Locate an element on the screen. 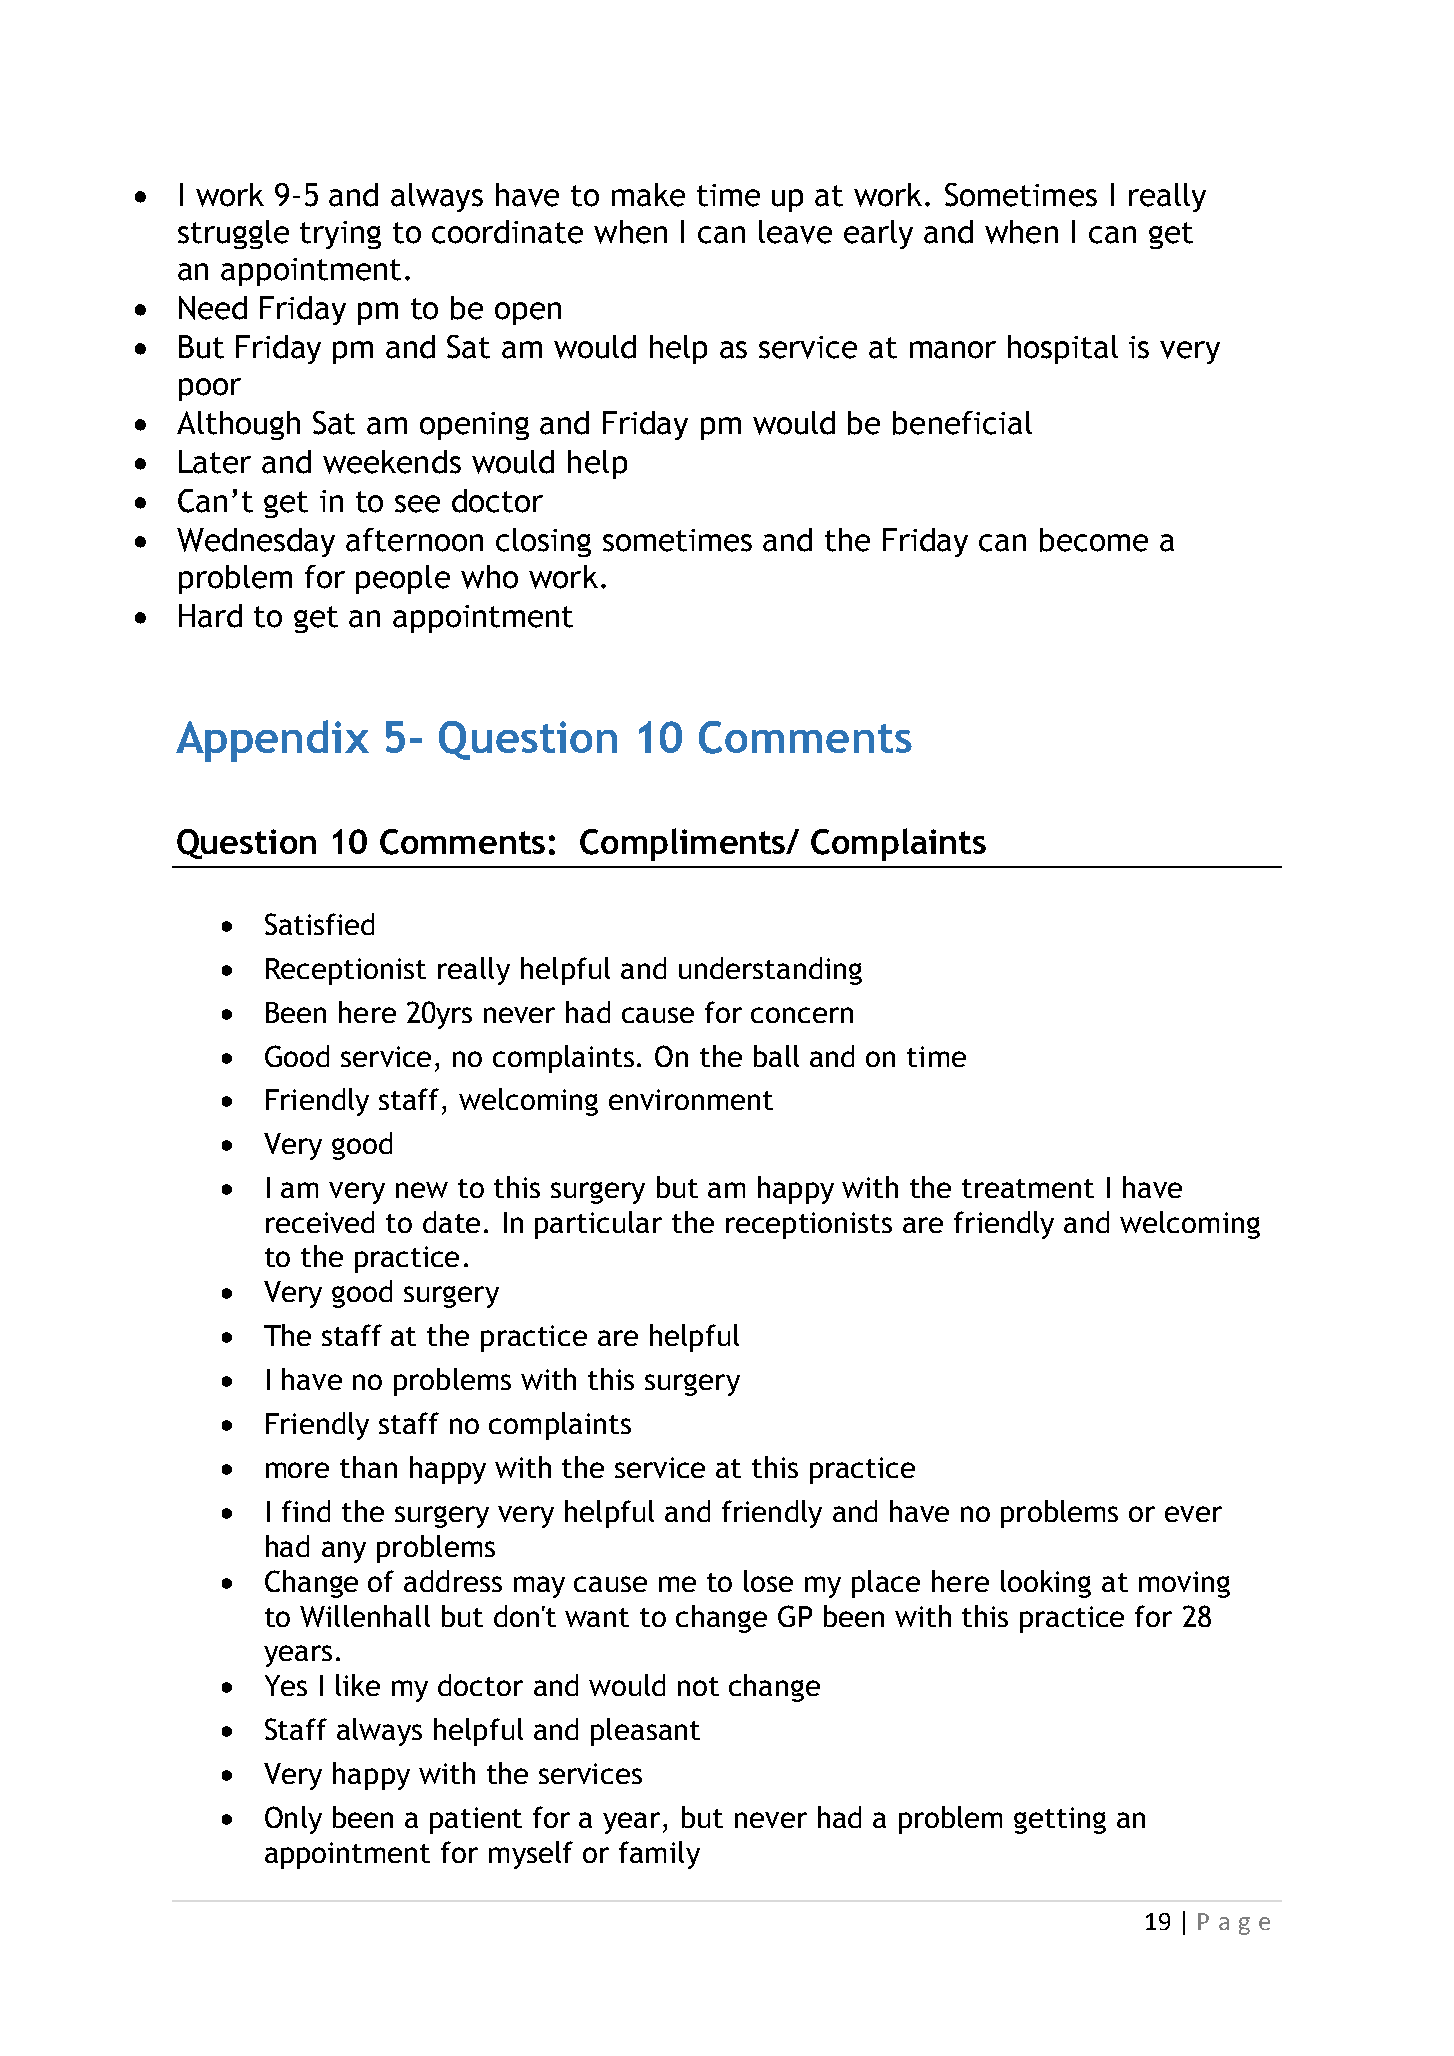  ball is located at coordinates (776, 1056).
